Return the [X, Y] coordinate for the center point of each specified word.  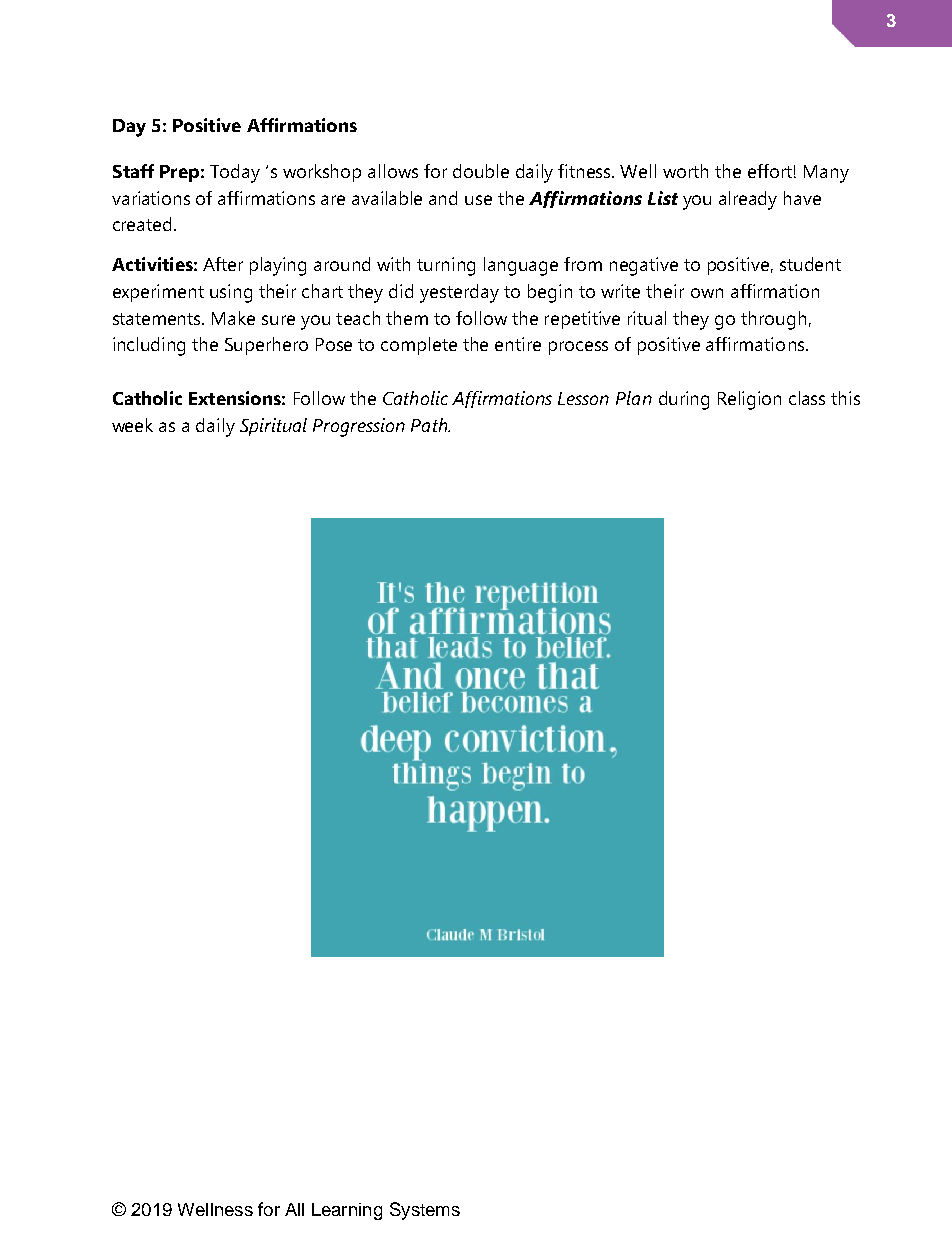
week [132, 425]
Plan [634, 398]
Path [430, 425]
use [478, 200]
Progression [359, 427]
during [684, 400]
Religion [749, 400]
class [807, 398]
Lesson [583, 398]
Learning [347, 1211]
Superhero [266, 346]
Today [235, 173]
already [748, 200]
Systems [425, 1211]
